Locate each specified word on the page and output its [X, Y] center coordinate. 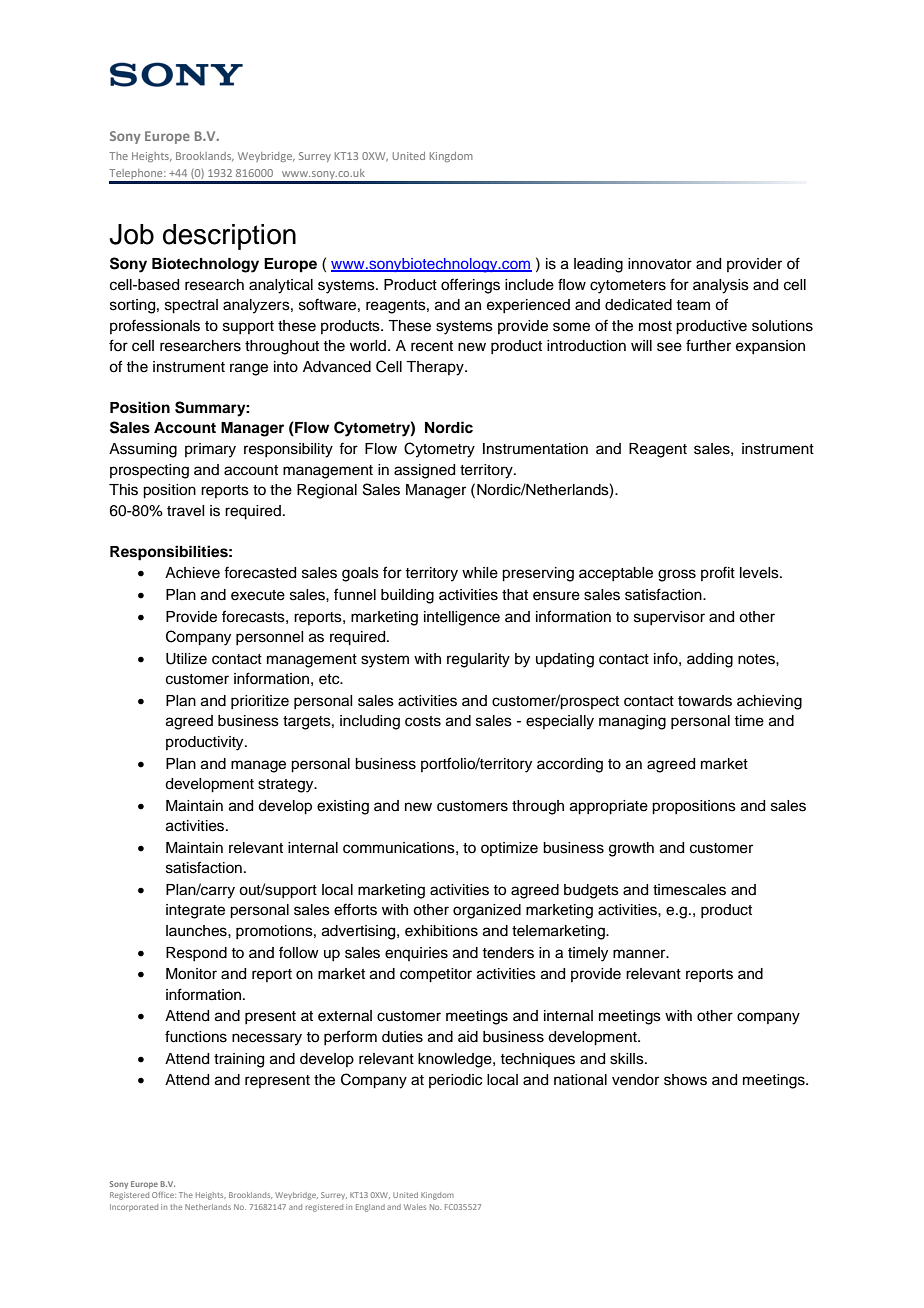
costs [423, 721]
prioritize [260, 702]
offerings [470, 286]
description [229, 237]
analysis [721, 286]
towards [705, 701]
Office [164, 1195]
